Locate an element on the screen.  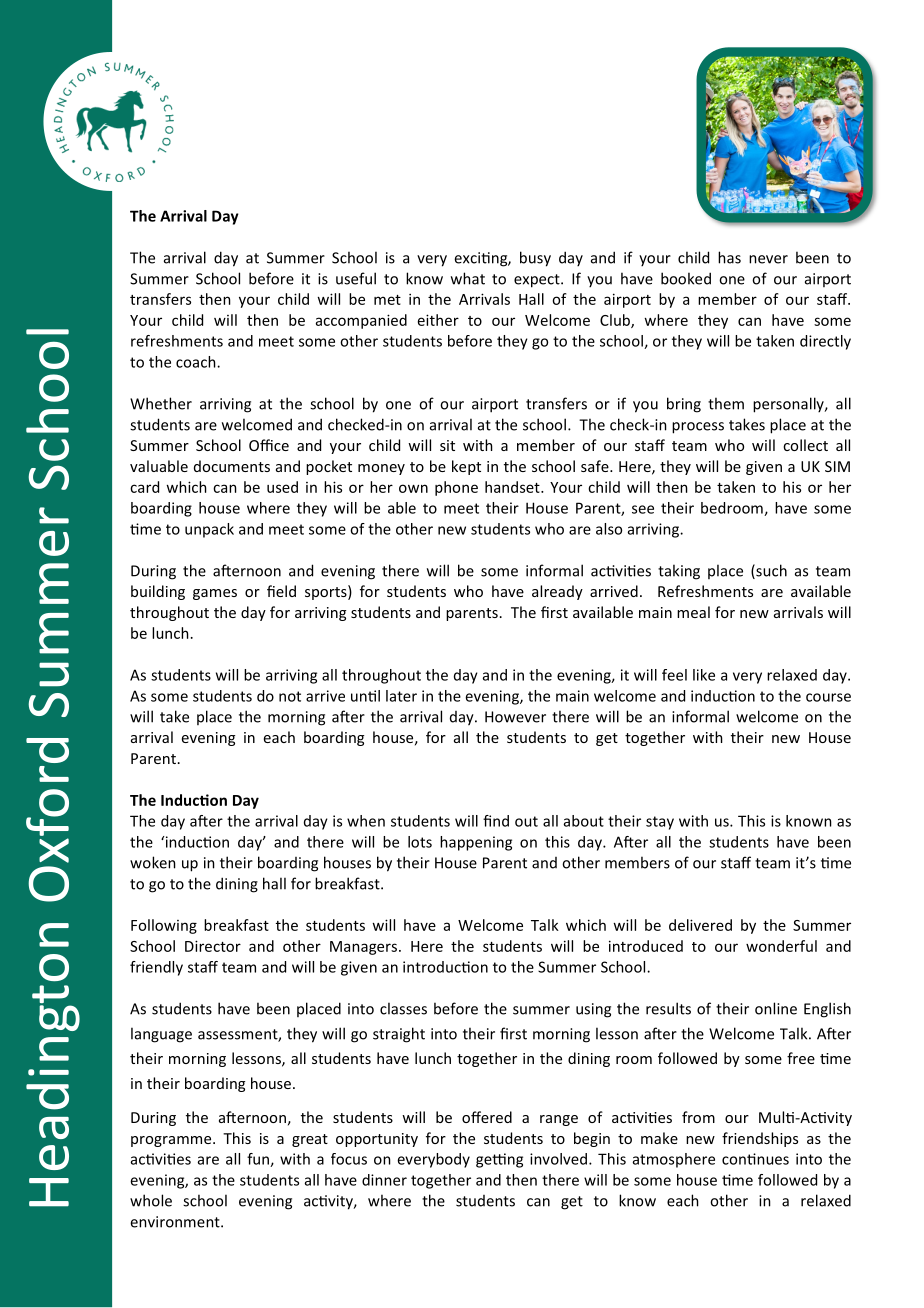
games is located at coordinates (215, 594).
